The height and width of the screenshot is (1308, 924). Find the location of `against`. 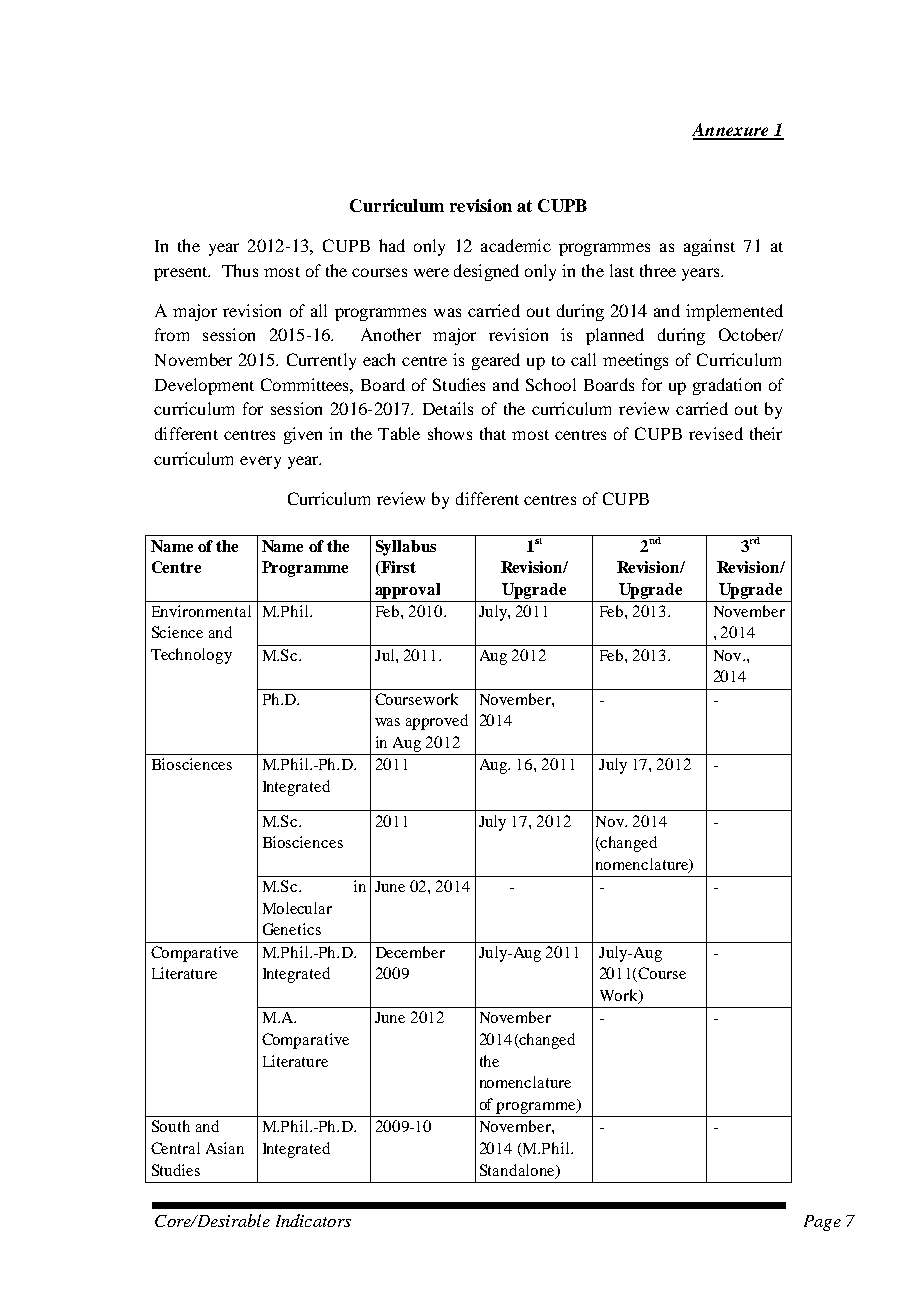

against is located at coordinates (709, 247).
